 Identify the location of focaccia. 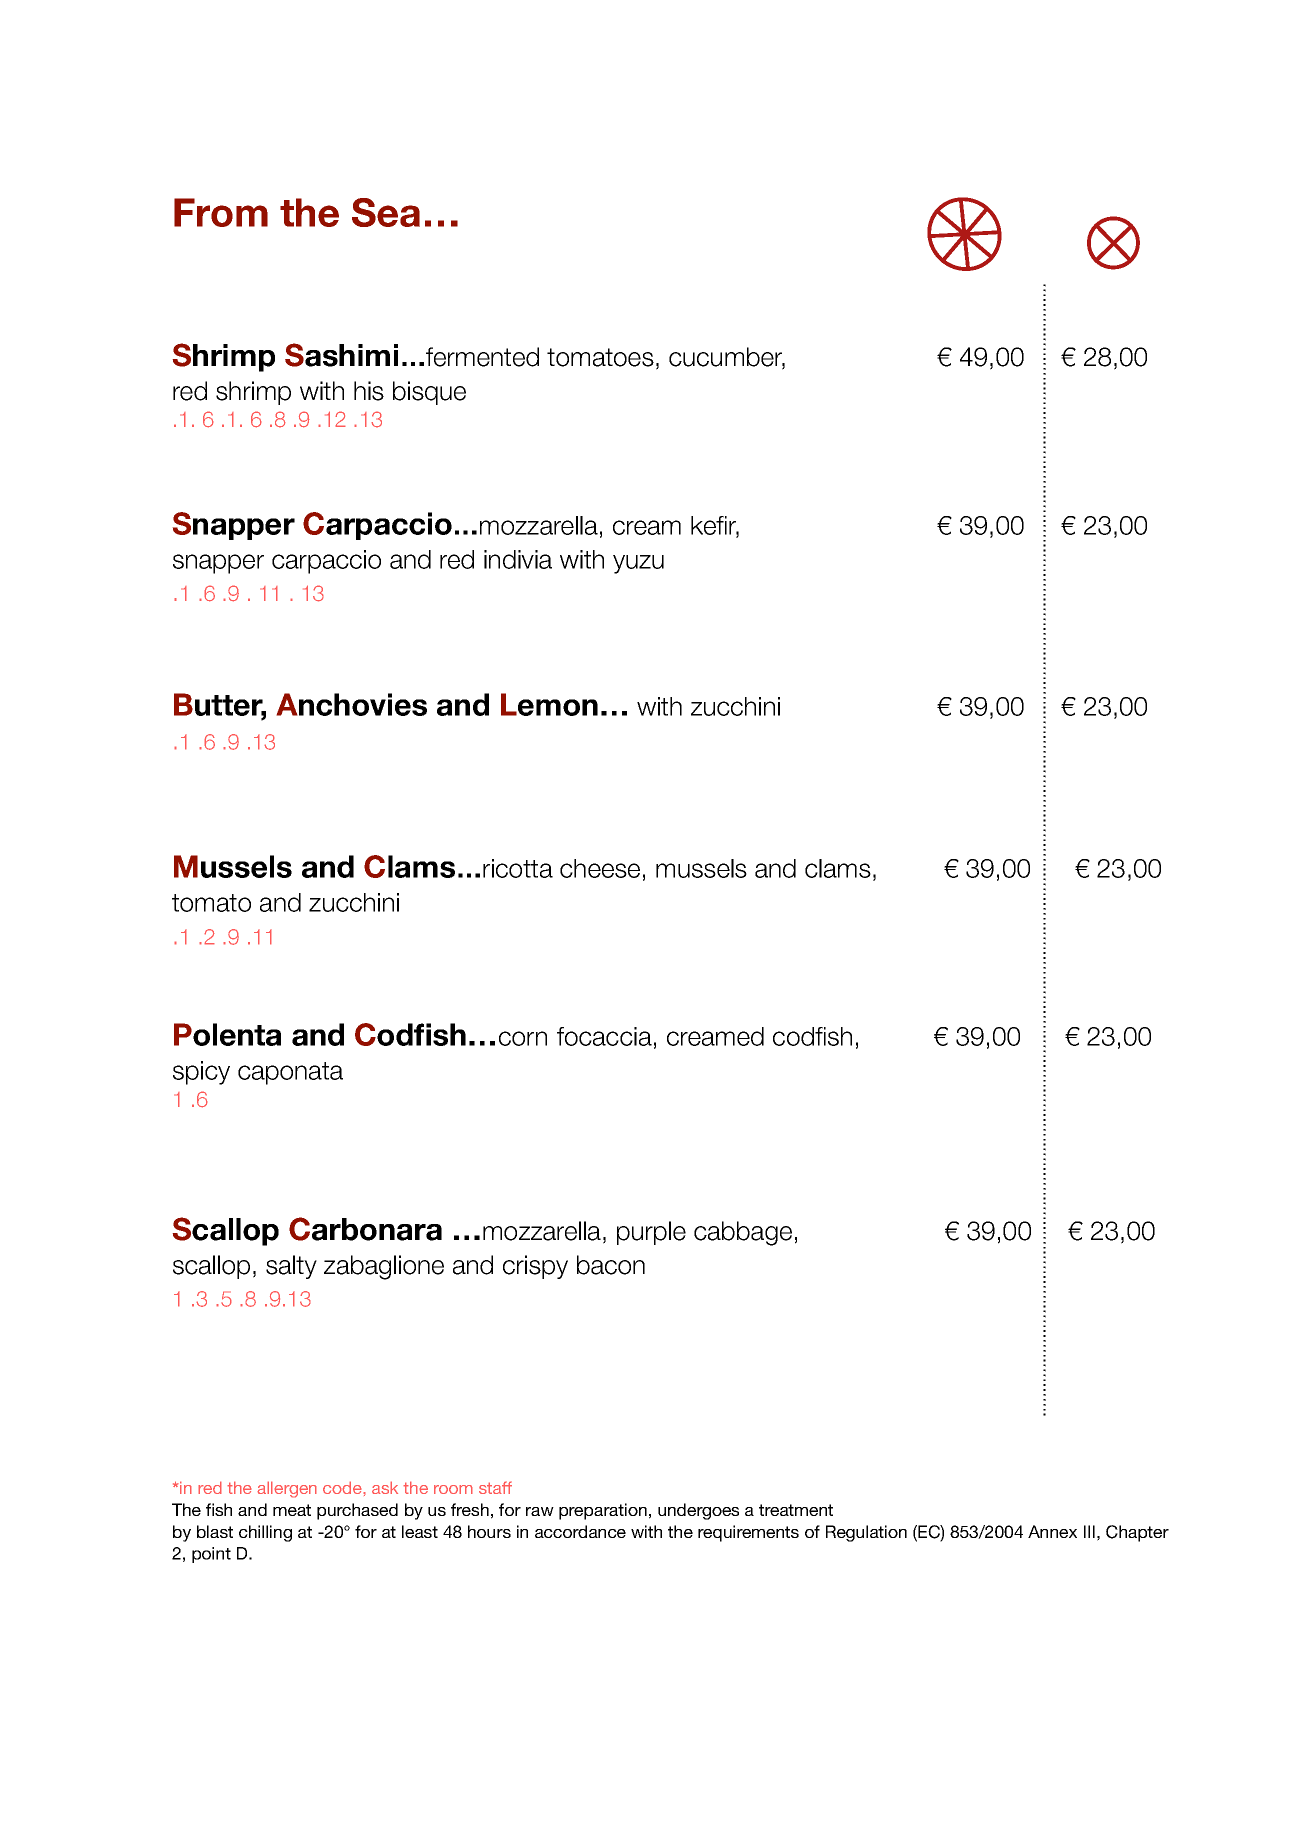
(604, 1036).
